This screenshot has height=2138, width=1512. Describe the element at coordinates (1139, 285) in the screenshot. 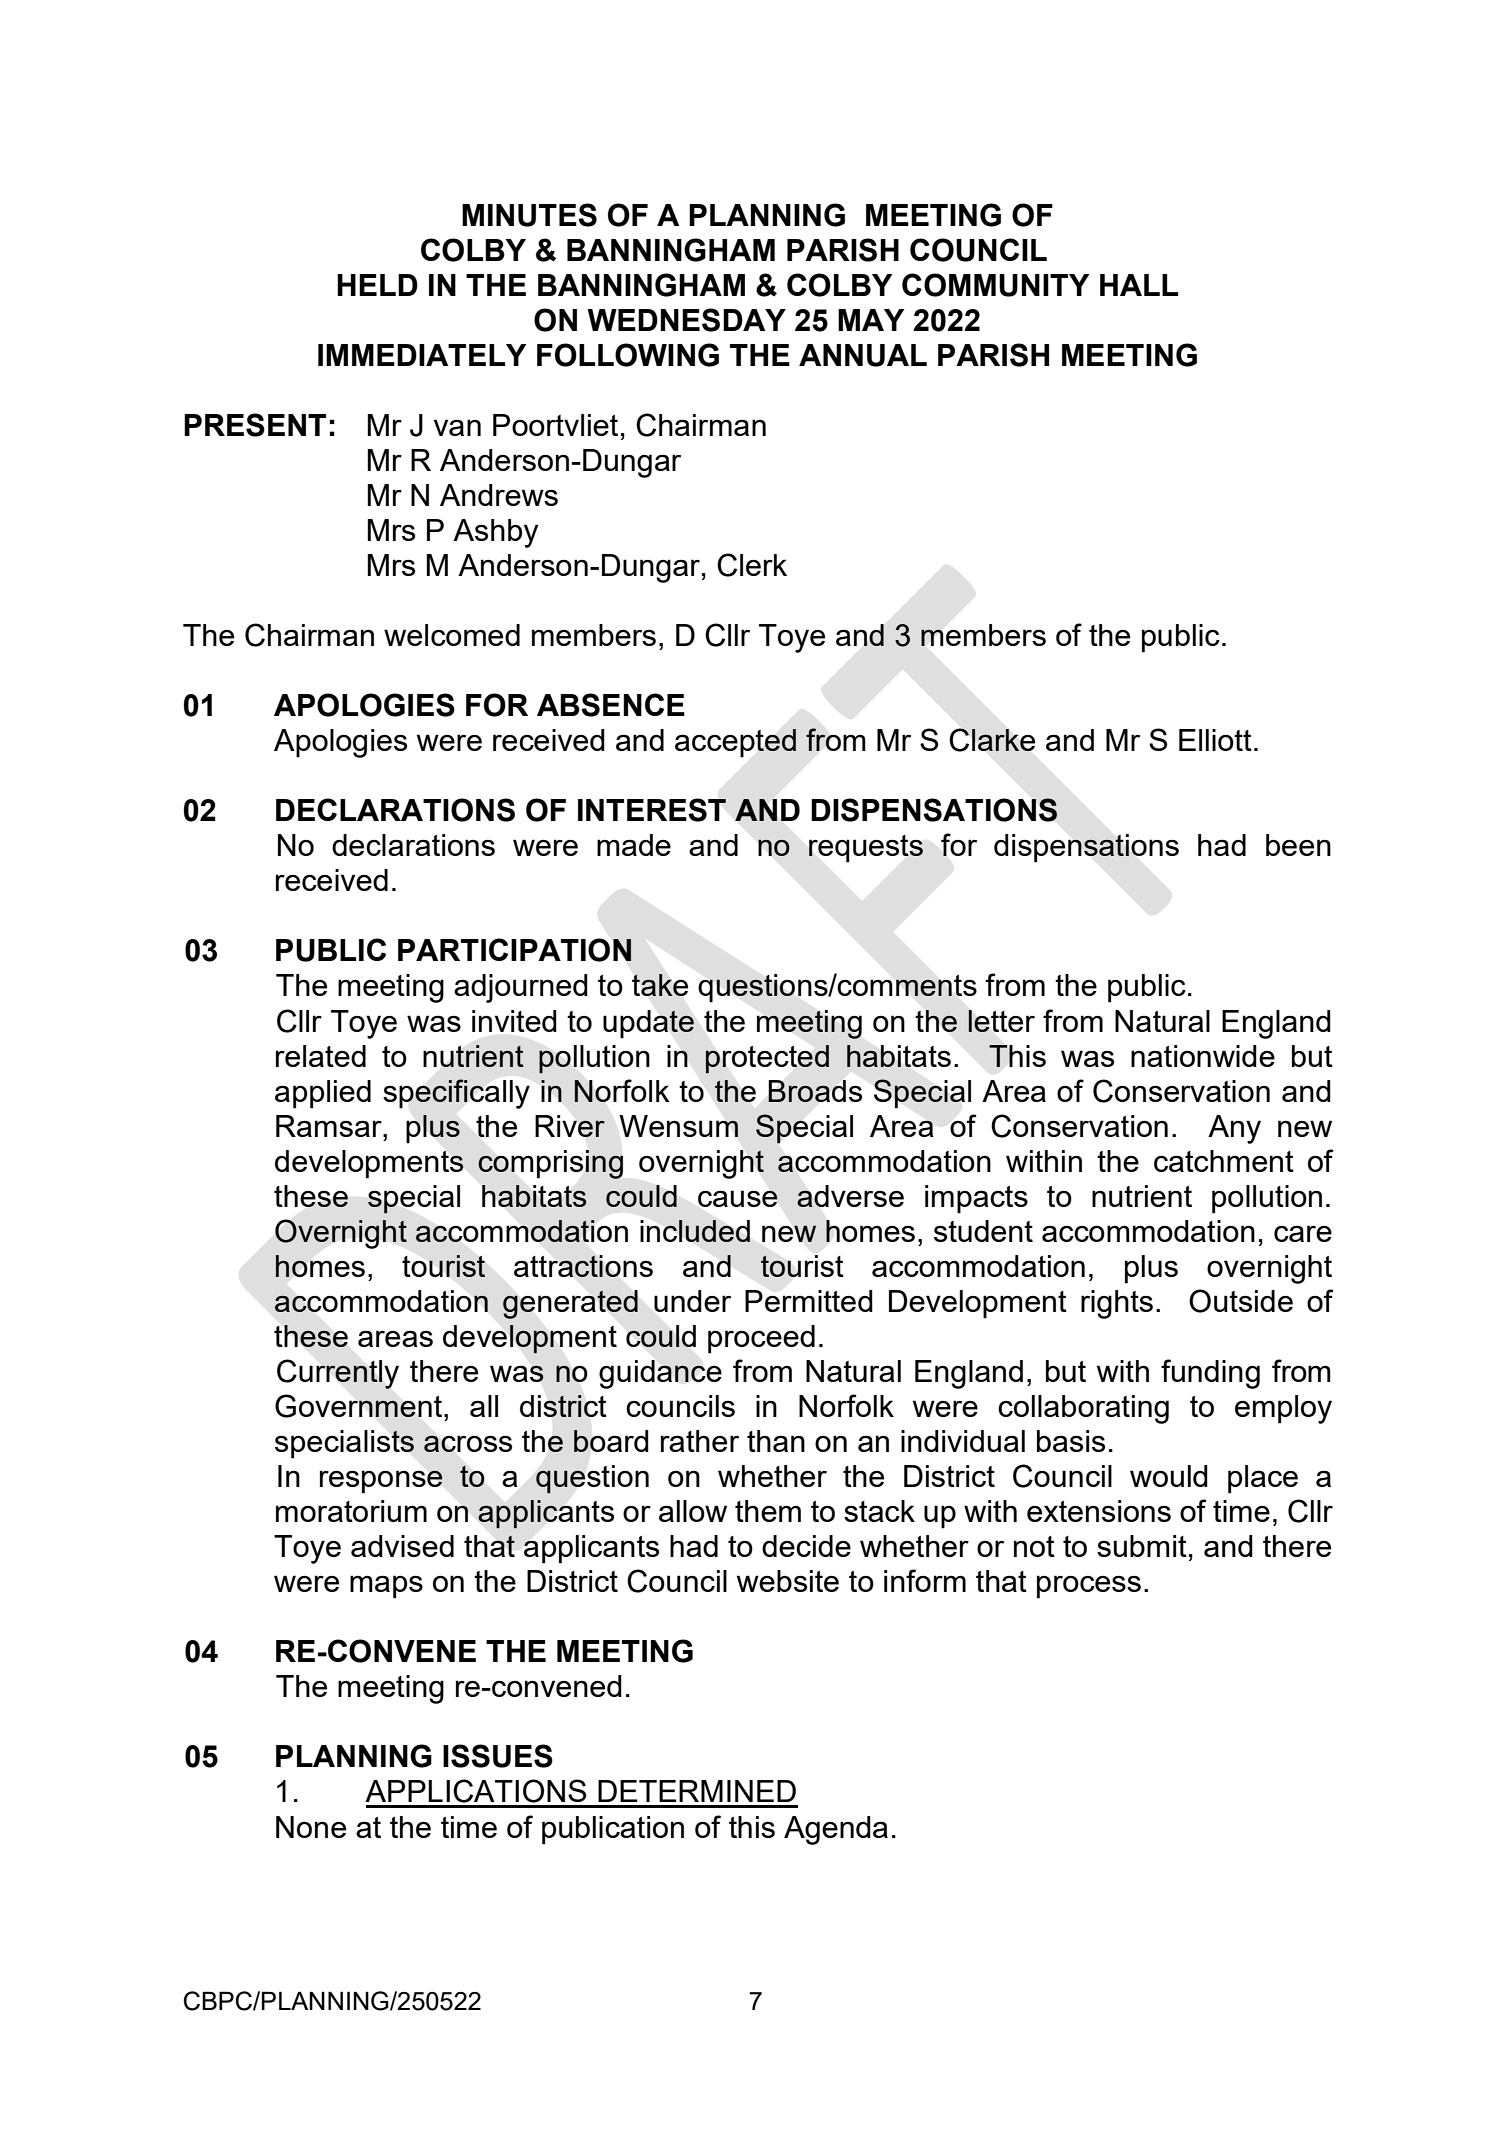

I see `HALL` at that location.
